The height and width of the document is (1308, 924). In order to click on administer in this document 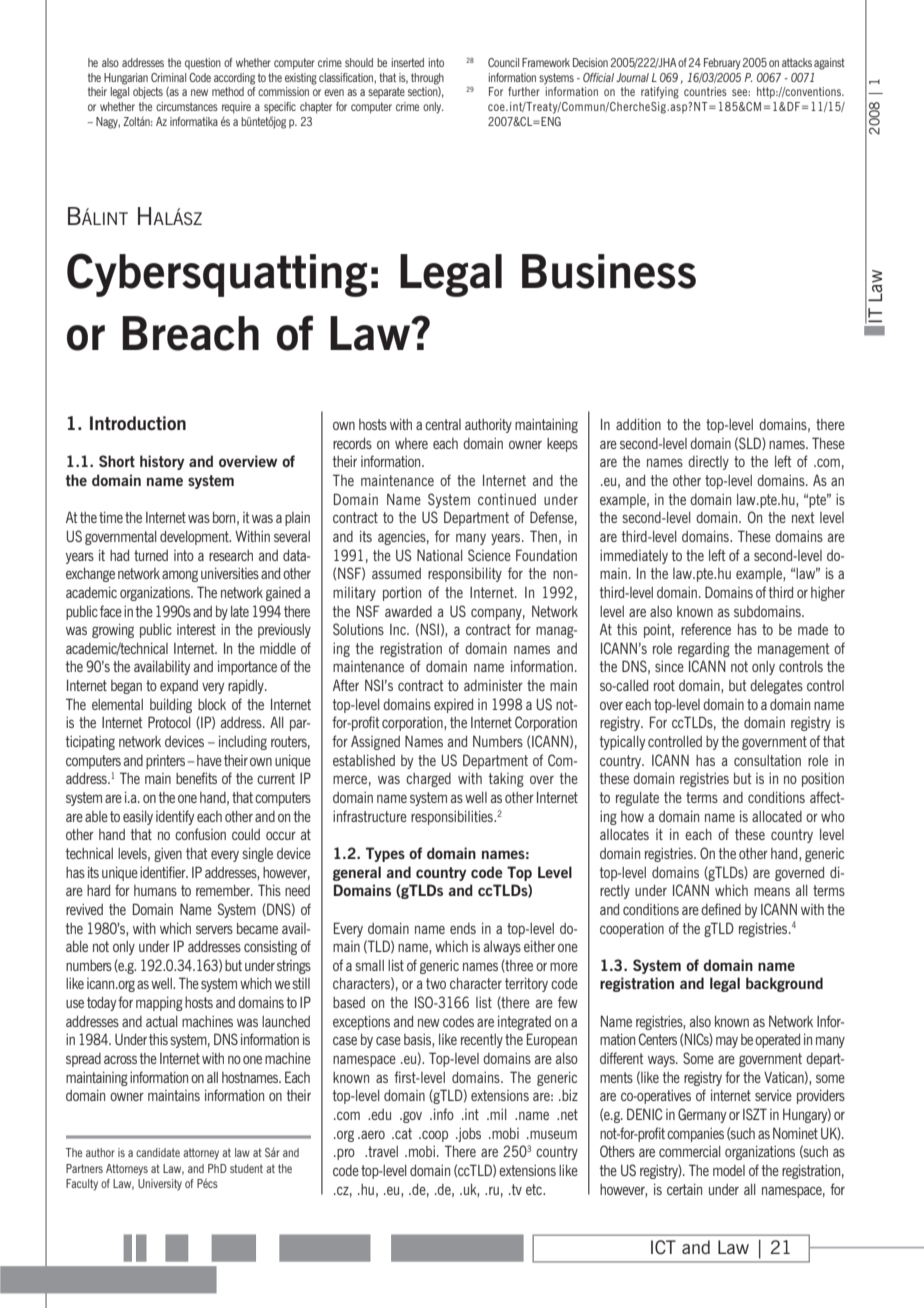, I will do `click(493, 685)`.
